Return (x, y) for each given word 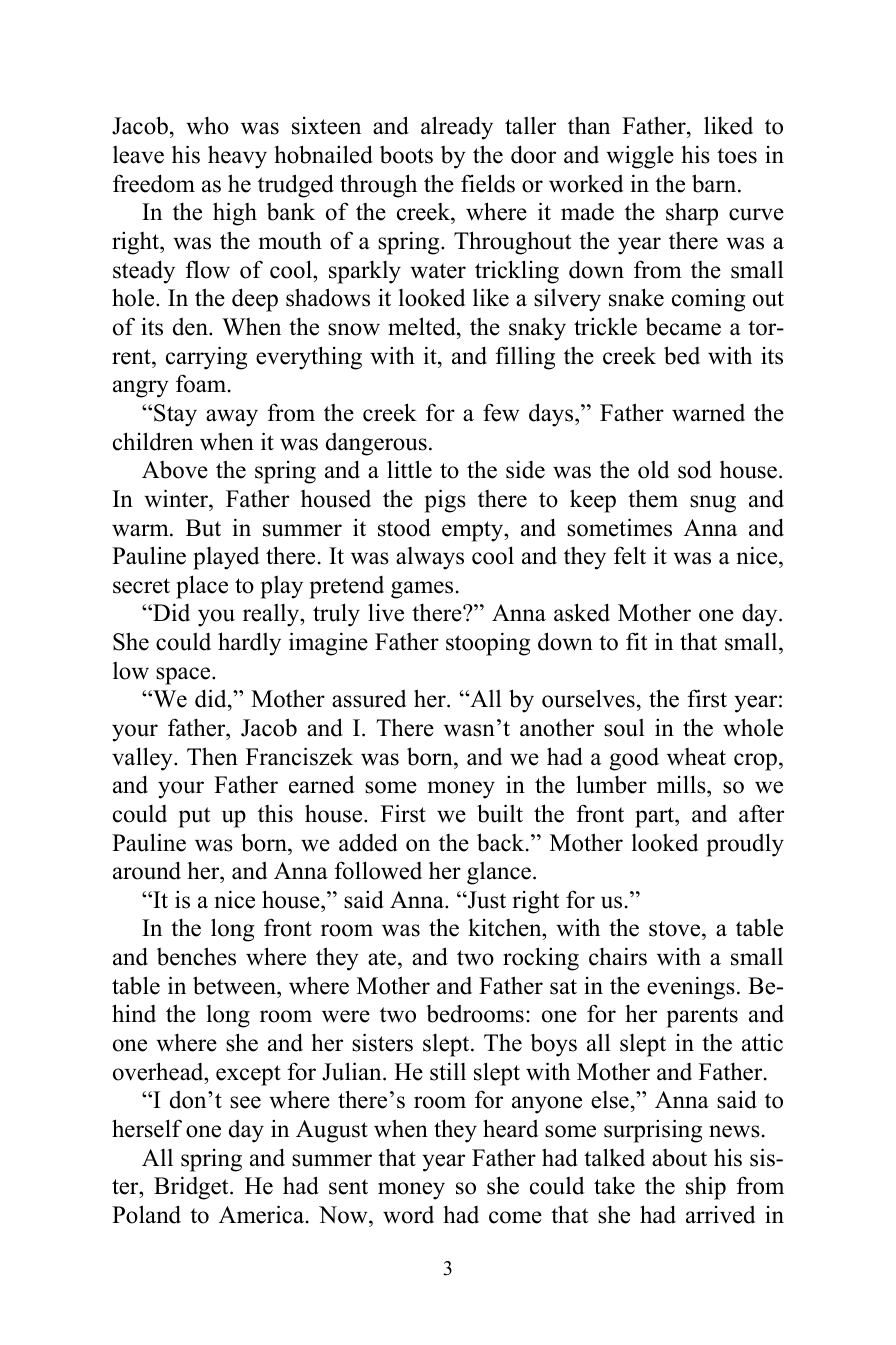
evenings (691, 988)
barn (715, 183)
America (261, 1214)
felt (630, 555)
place (202, 587)
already (457, 128)
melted (423, 326)
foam (202, 383)
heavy (237, 157)
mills (682, 786)
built (500, 813)
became (683, 327)
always (430, 558)
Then (212, 756)
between (235, 985)
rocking (541, 959)
